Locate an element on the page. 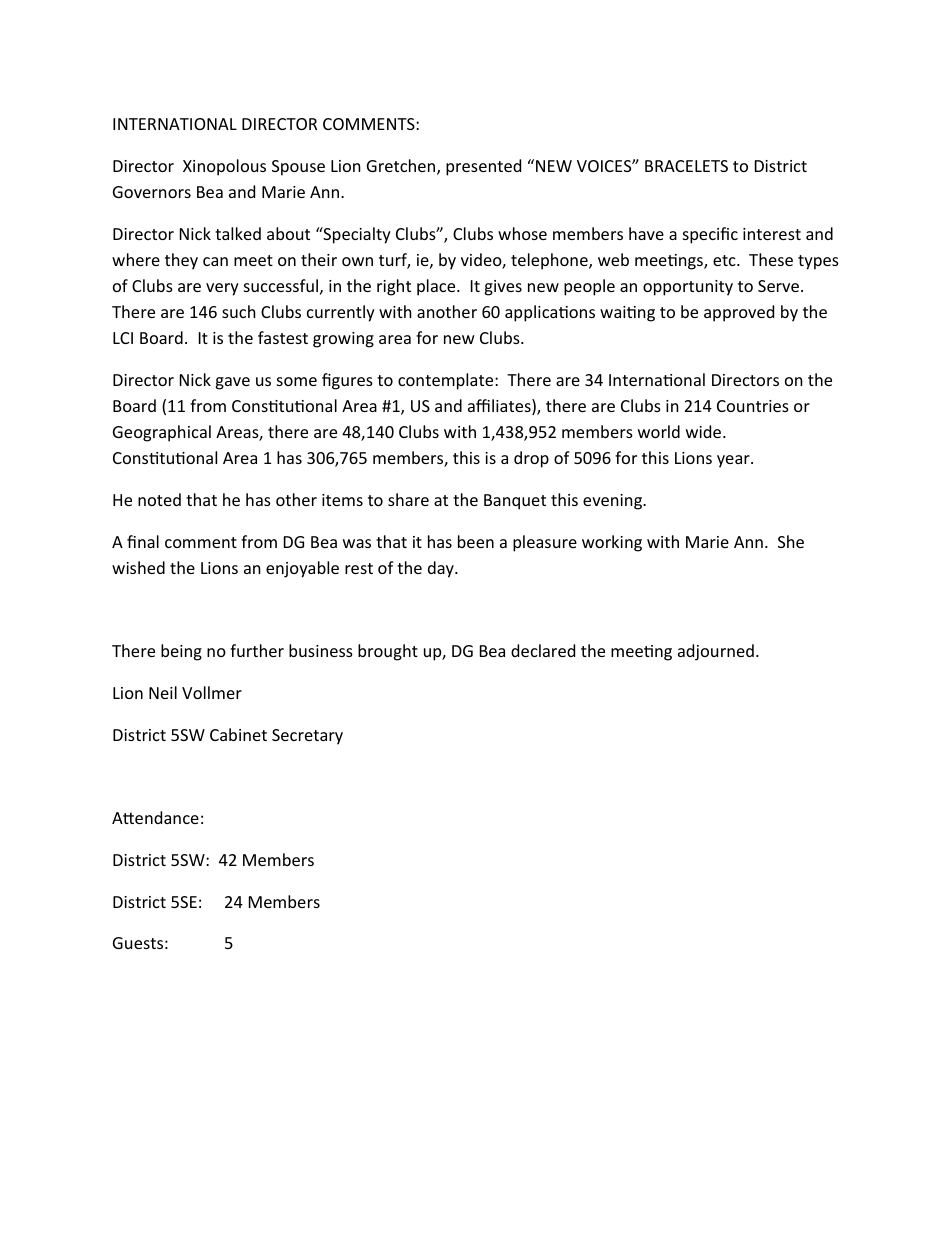  Governors is located at coordinates (152, 192).
